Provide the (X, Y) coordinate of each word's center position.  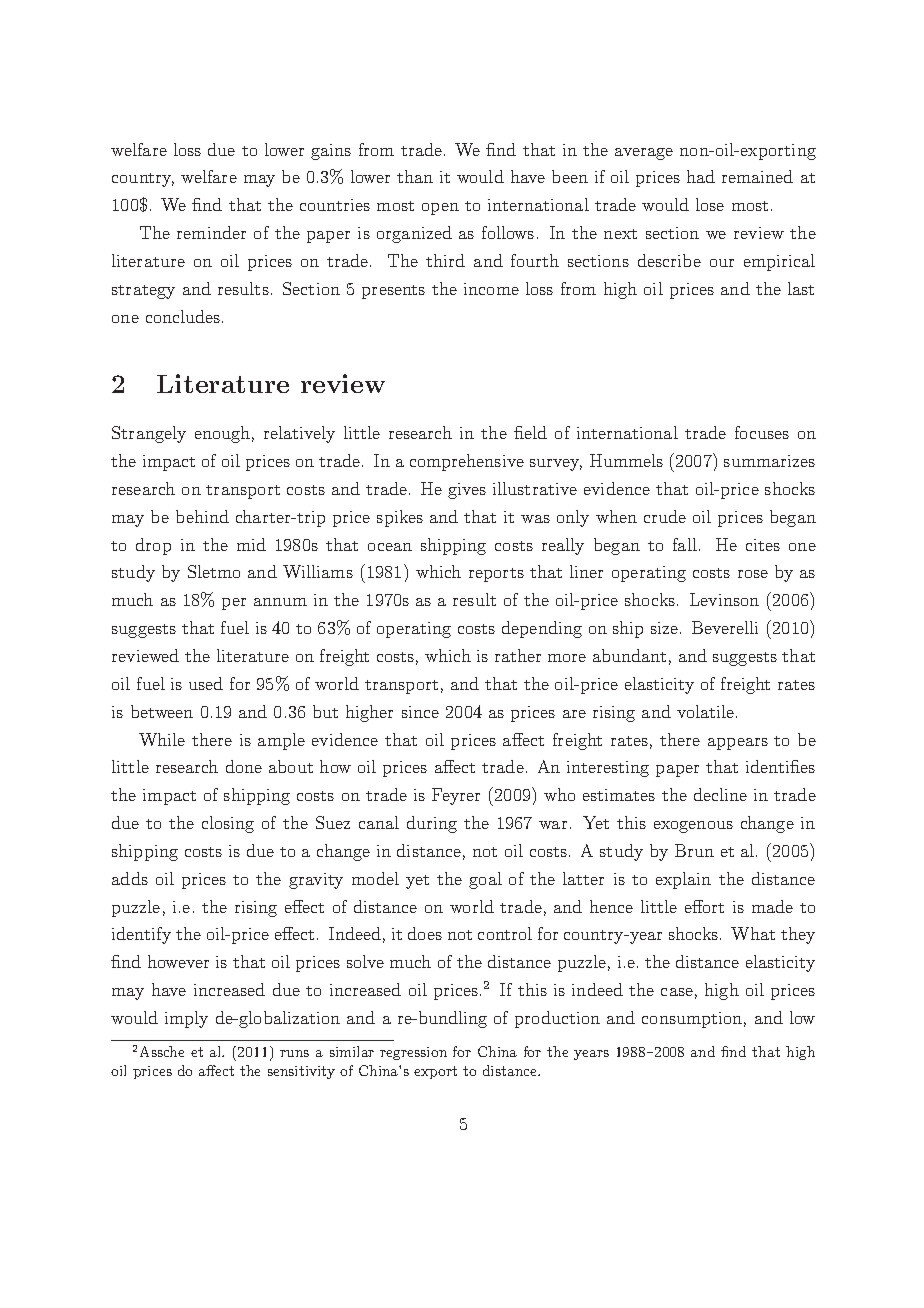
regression (413, 1053)
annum (280, 602)
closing (228, 824)
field (530, 432)
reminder (211, 232)
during (432, 824)
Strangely (149, 434)
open (440, 209)
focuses (762, 432)
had (701, 176)
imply (186, 1019)
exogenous (693, 827)
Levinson (724, 599)
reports (496, 575)
